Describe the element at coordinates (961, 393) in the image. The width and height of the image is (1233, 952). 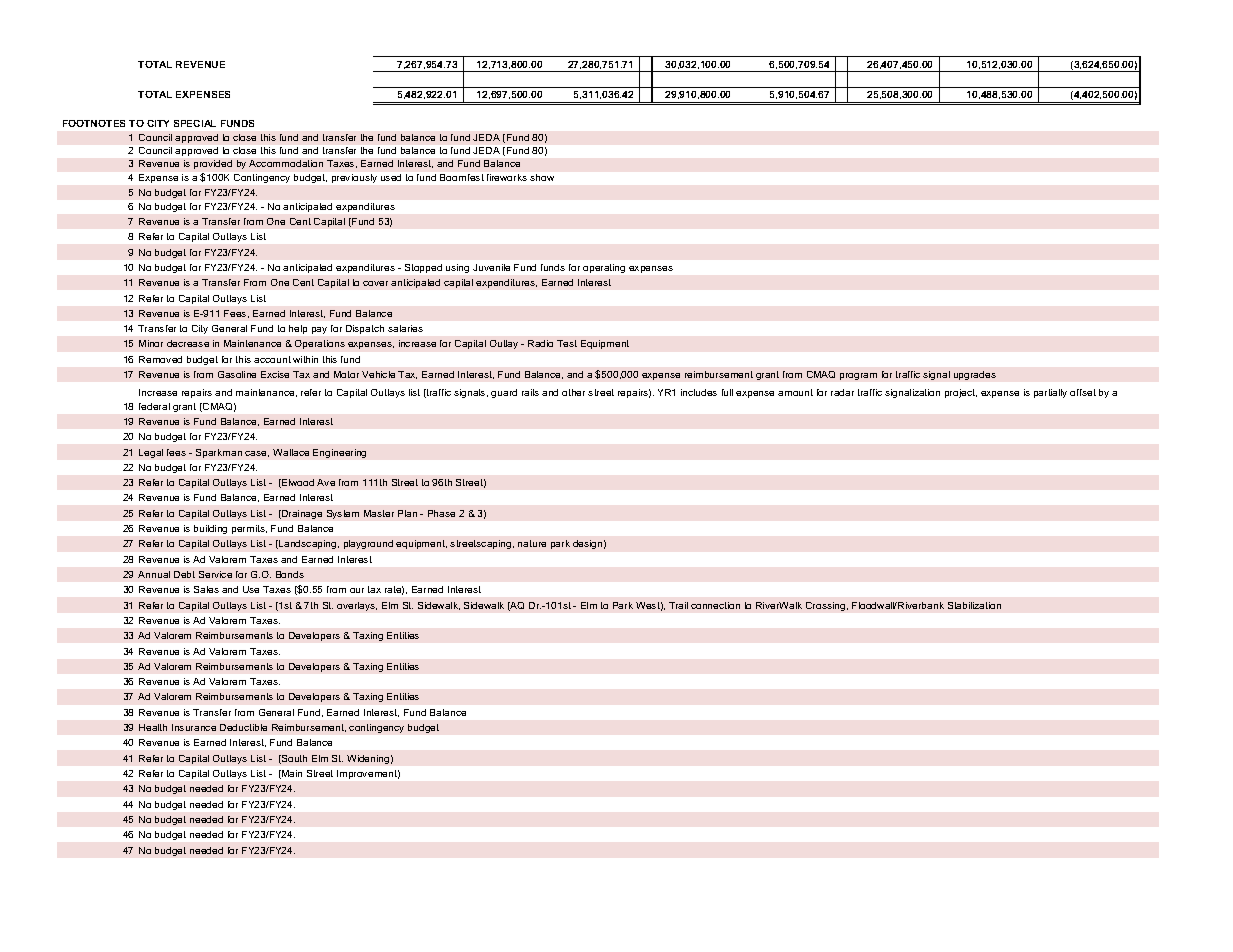
I see `project` at that location.
